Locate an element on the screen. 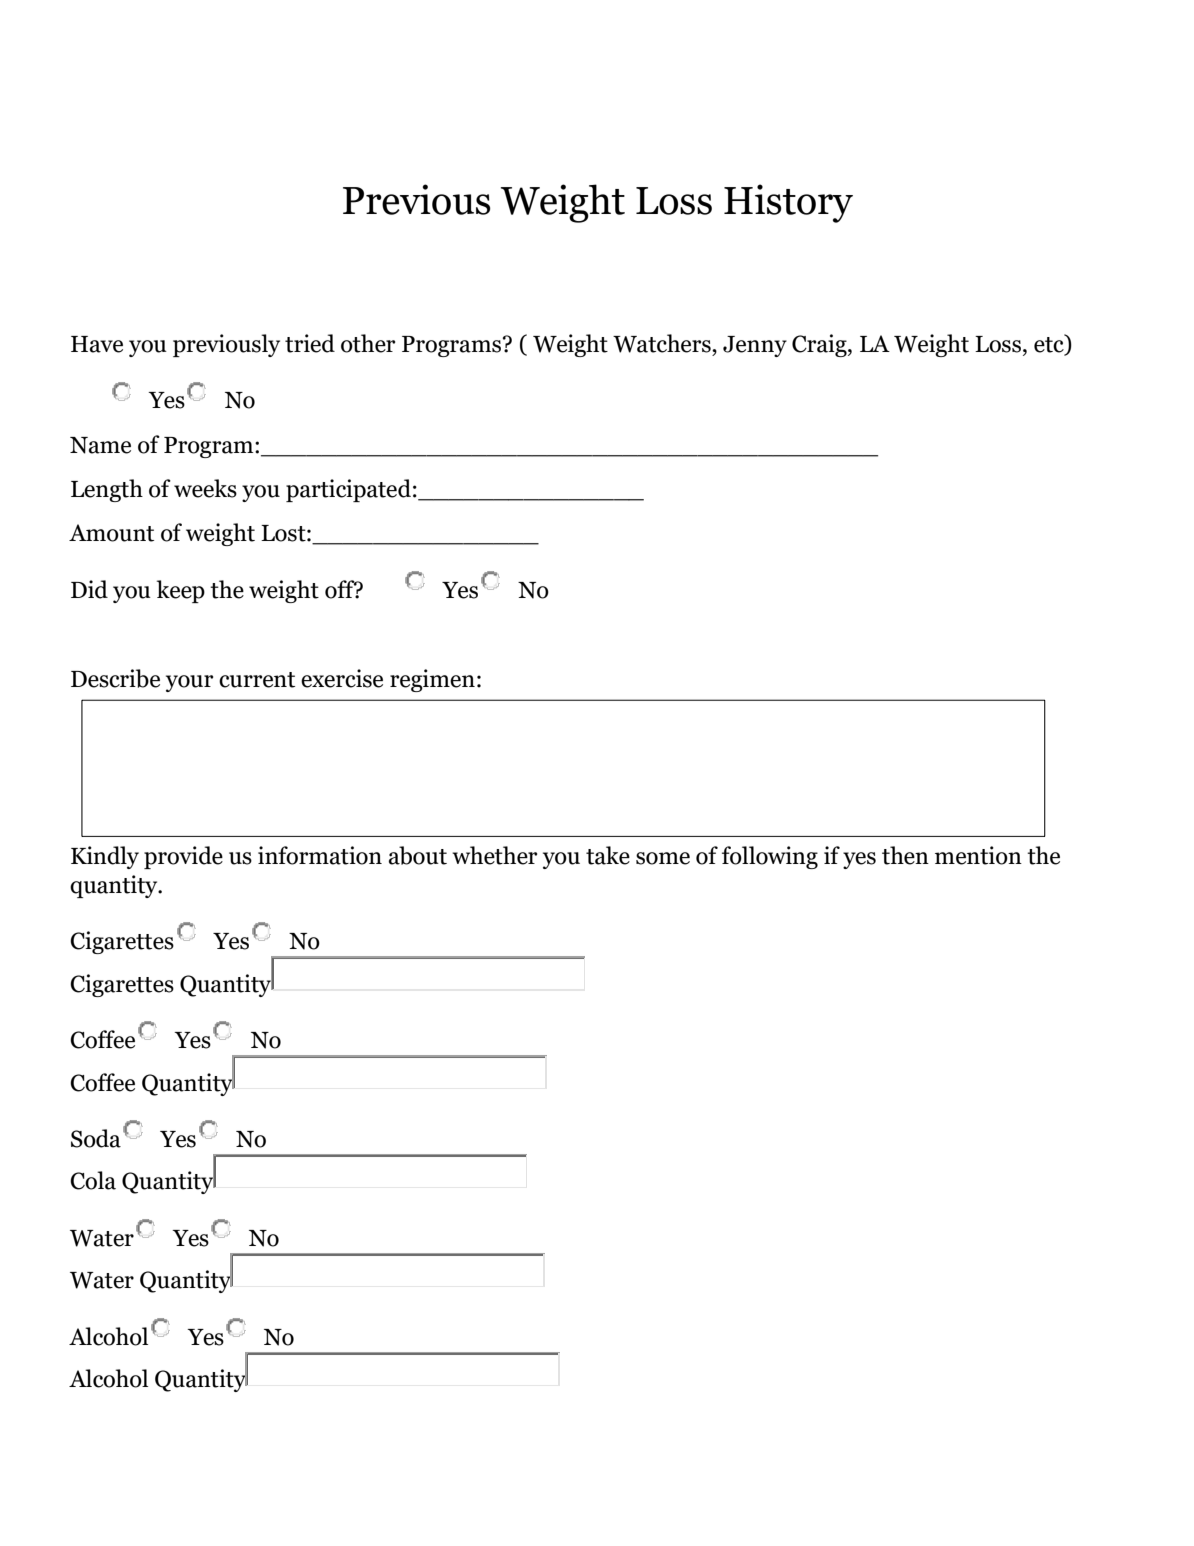 Image resolution: width=1194 pixels, height=1546 pixels. then is located at coordinates (905, 855).
